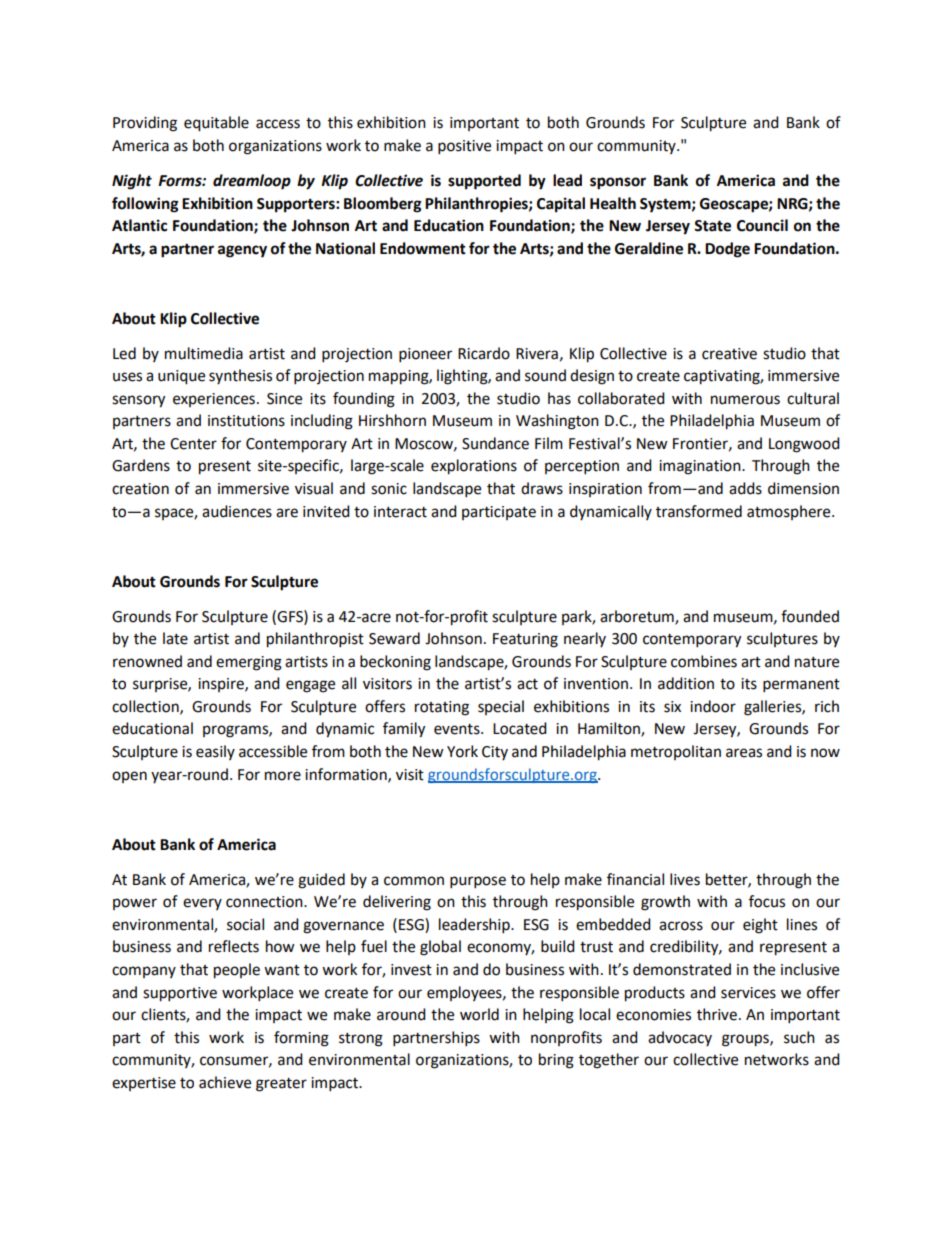 This image has width=952, height=1233. I want to click on Ricardo, so click(484, 353).
